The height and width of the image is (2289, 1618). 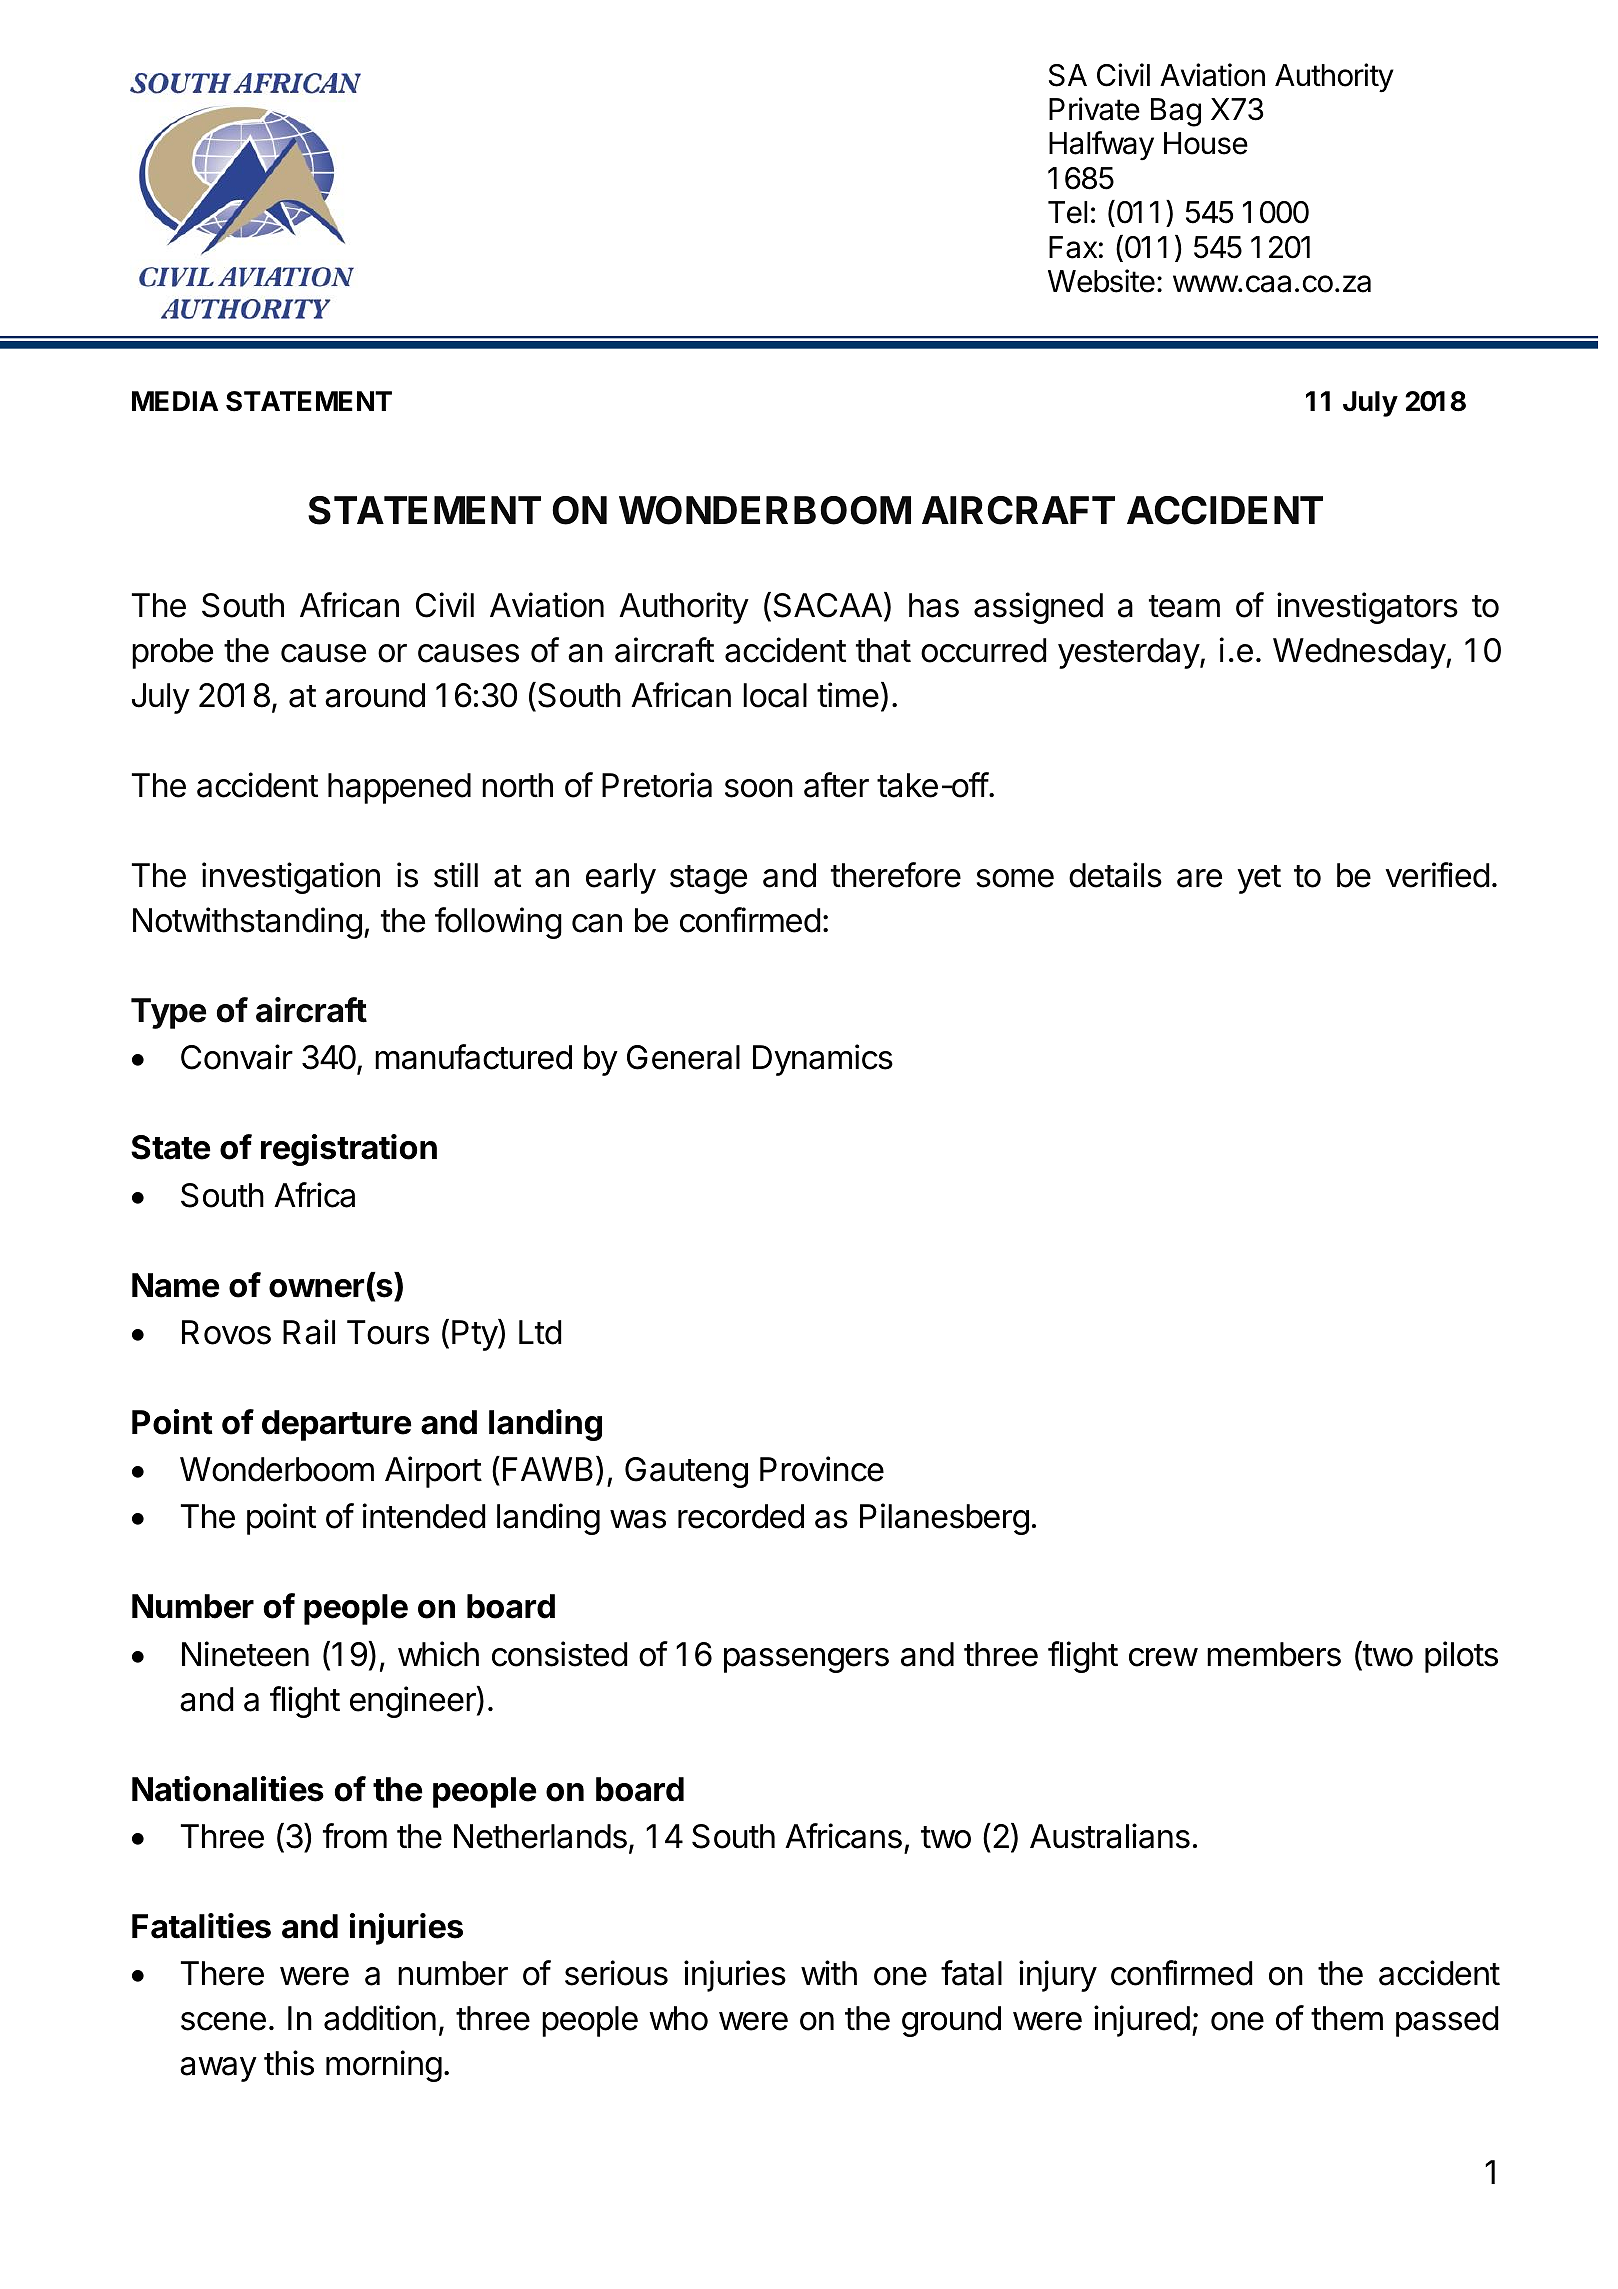 What do you see at coordinates (1206, 143) in the image?
I see `House` at bounding box center [1206, 143].
